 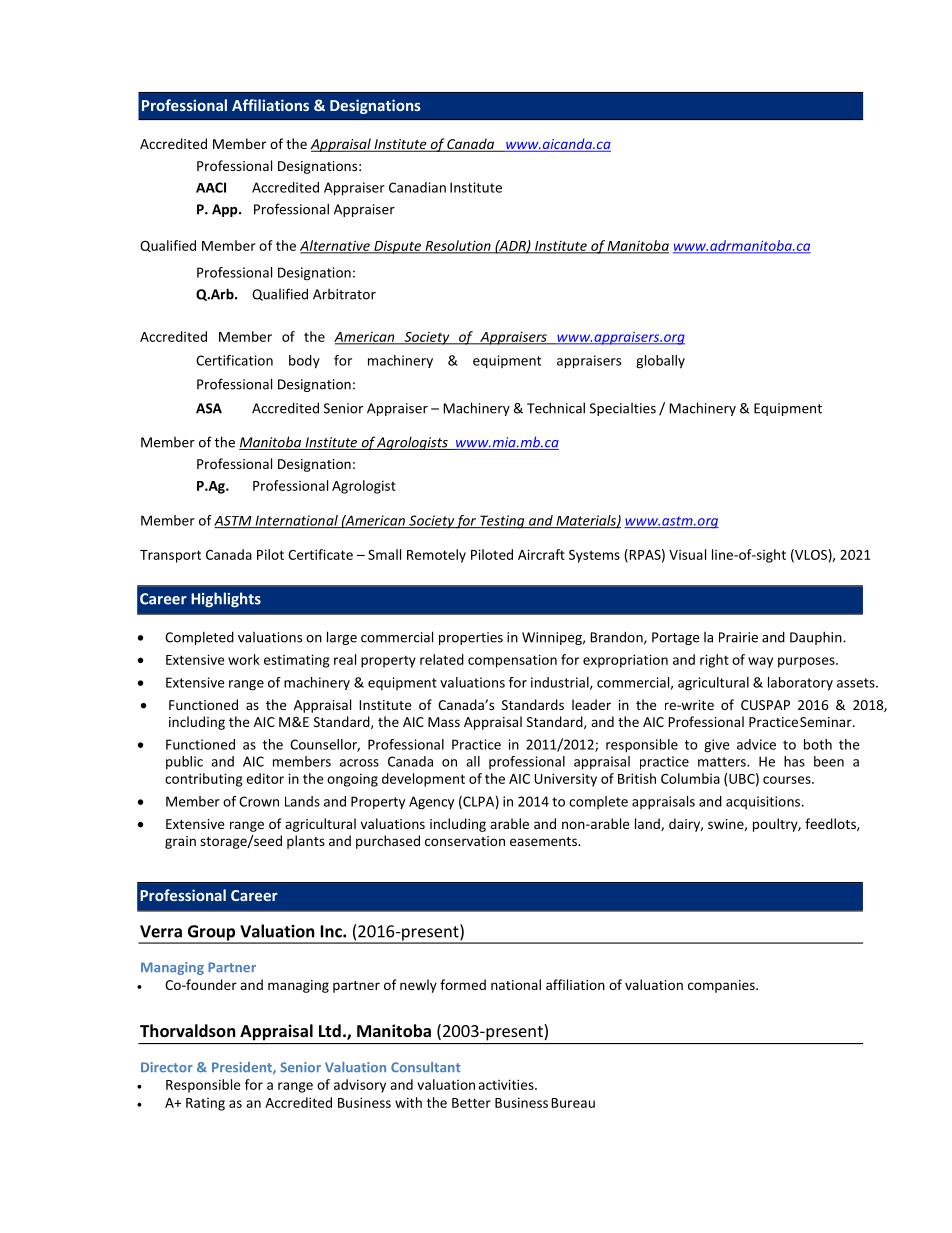 I want to click on Crown, so click(x=259, y=801).
